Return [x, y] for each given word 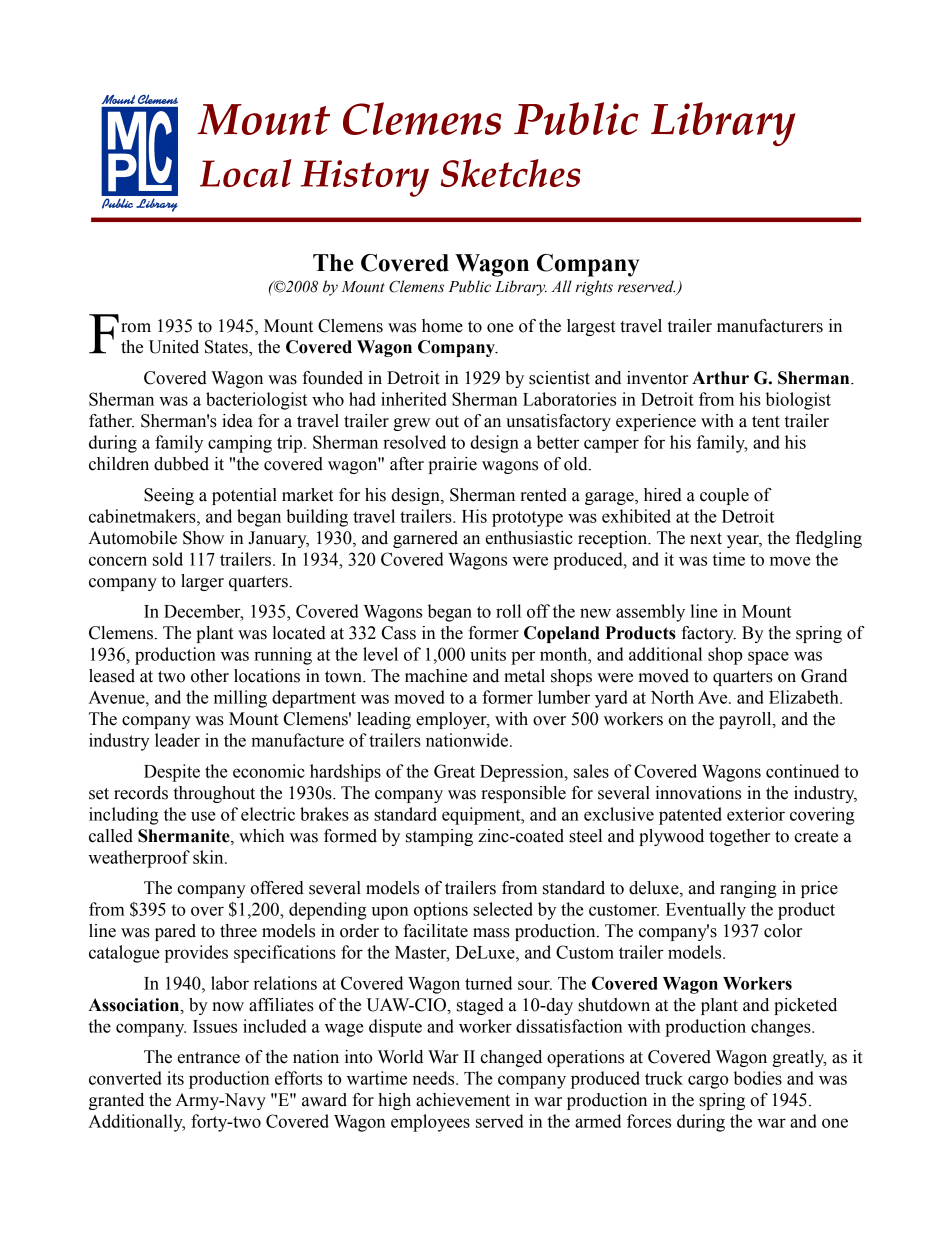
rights [594, 288]
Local [245, 173]
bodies [758, 1078]
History [365, 178]
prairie [452, 465]
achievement [463, 1100]
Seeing [169, 496]
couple [724, 496]
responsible [523, 794]
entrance [209, 1058]
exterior [756, 814]
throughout [214, 794]
